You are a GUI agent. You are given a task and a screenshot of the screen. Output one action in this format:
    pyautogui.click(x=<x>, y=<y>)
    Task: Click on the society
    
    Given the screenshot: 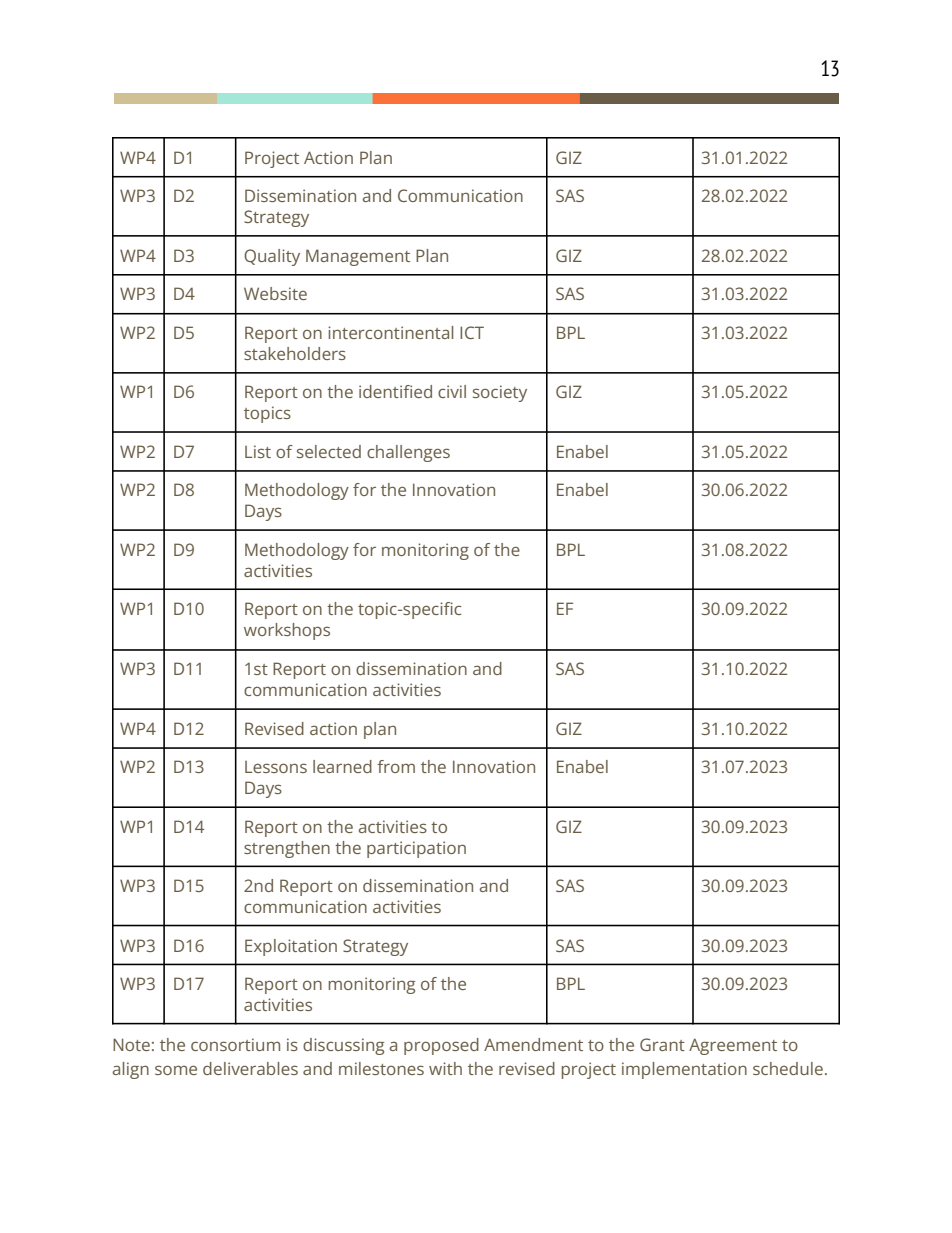 What is the action you would take?
    pyautogui.click(x=500, y=393)
